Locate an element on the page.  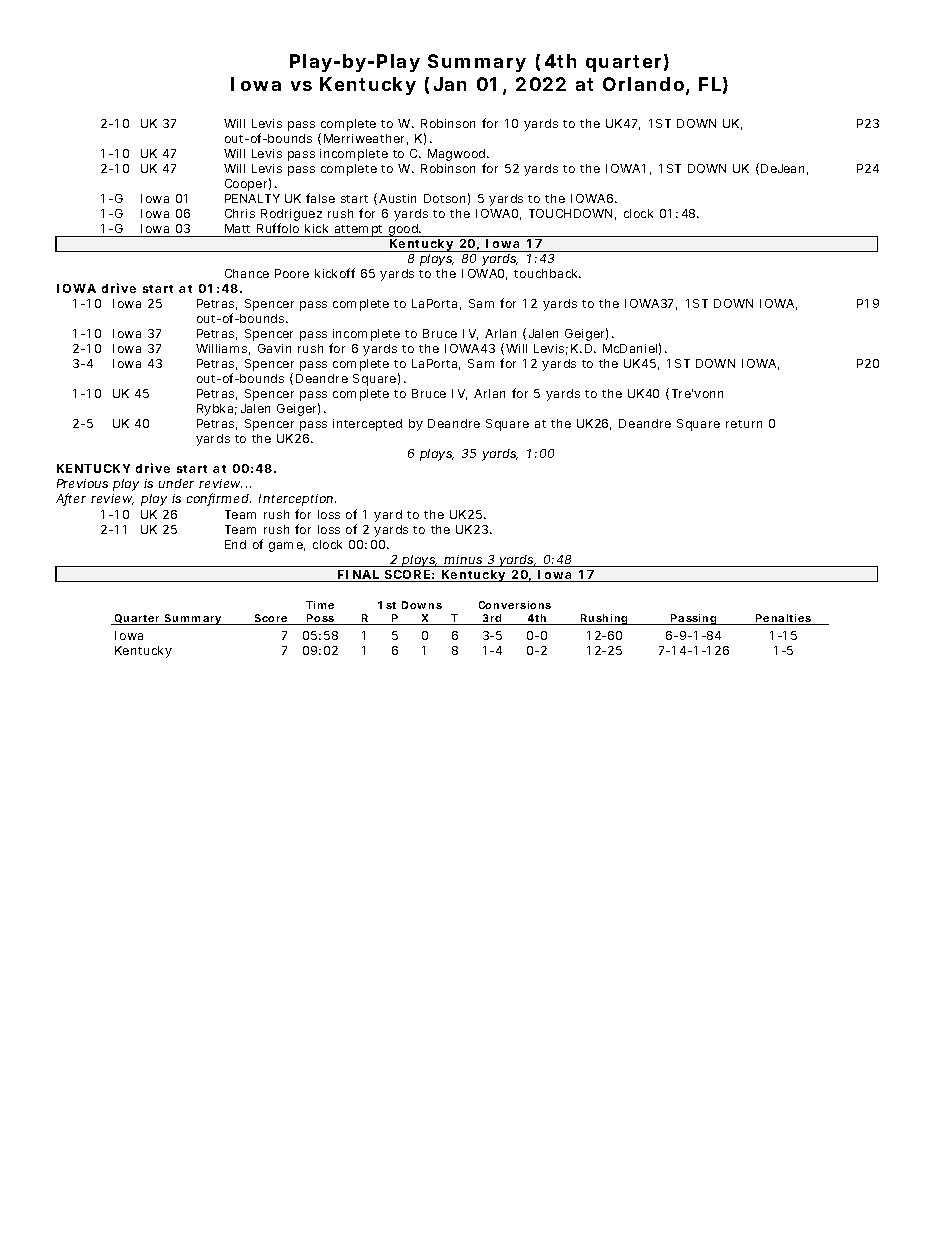
return is located at coordinates (744, 424).
